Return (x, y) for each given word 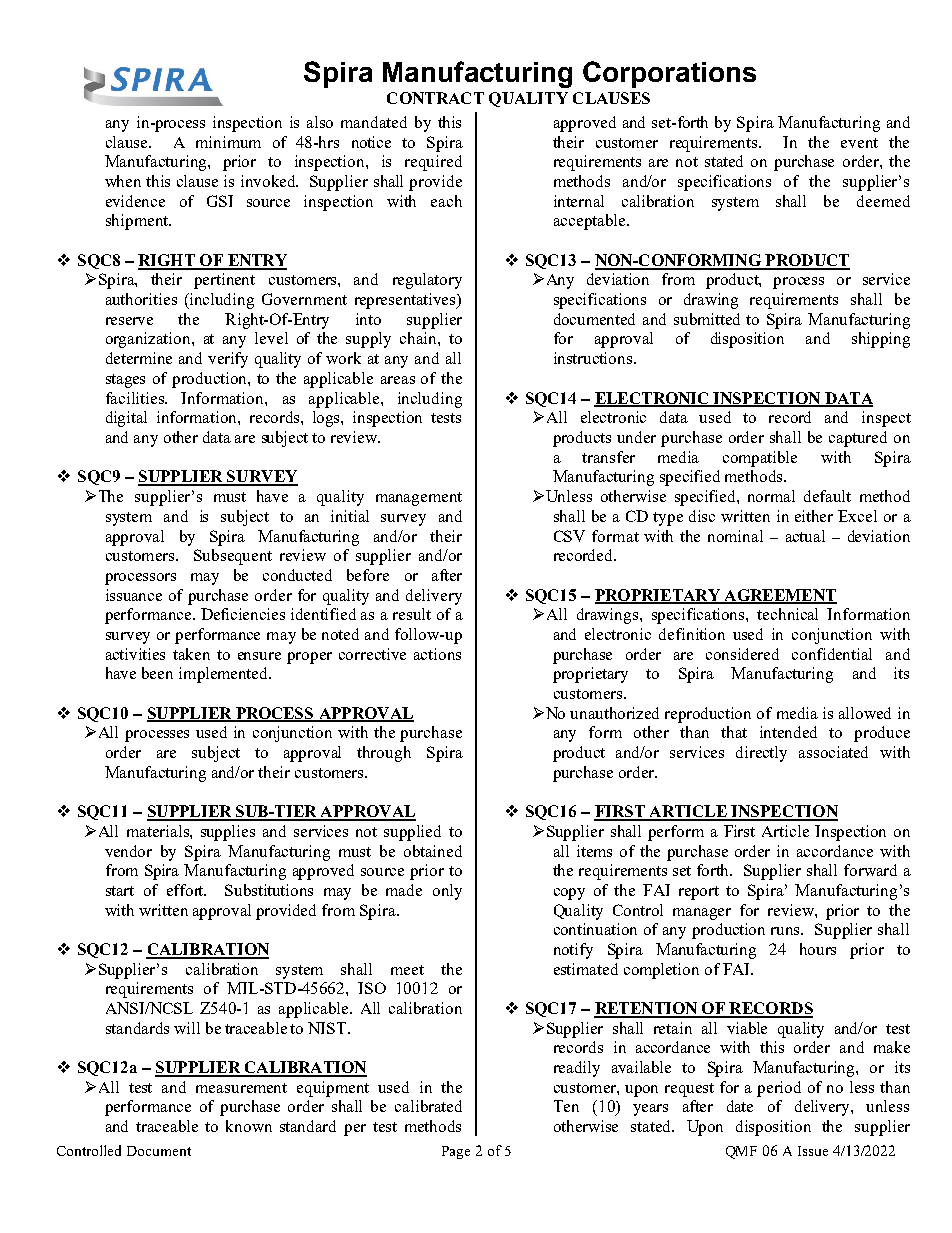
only (447, 892)
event (859, 143)
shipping (881, 340)
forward (870, 870)
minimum (228, 142)
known (249, 1126)
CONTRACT (435, 98)
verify (228, 360)
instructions (594, 358)
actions (437, 654)
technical (787, 614)
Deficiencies (243, 614)
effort (186, 890)
